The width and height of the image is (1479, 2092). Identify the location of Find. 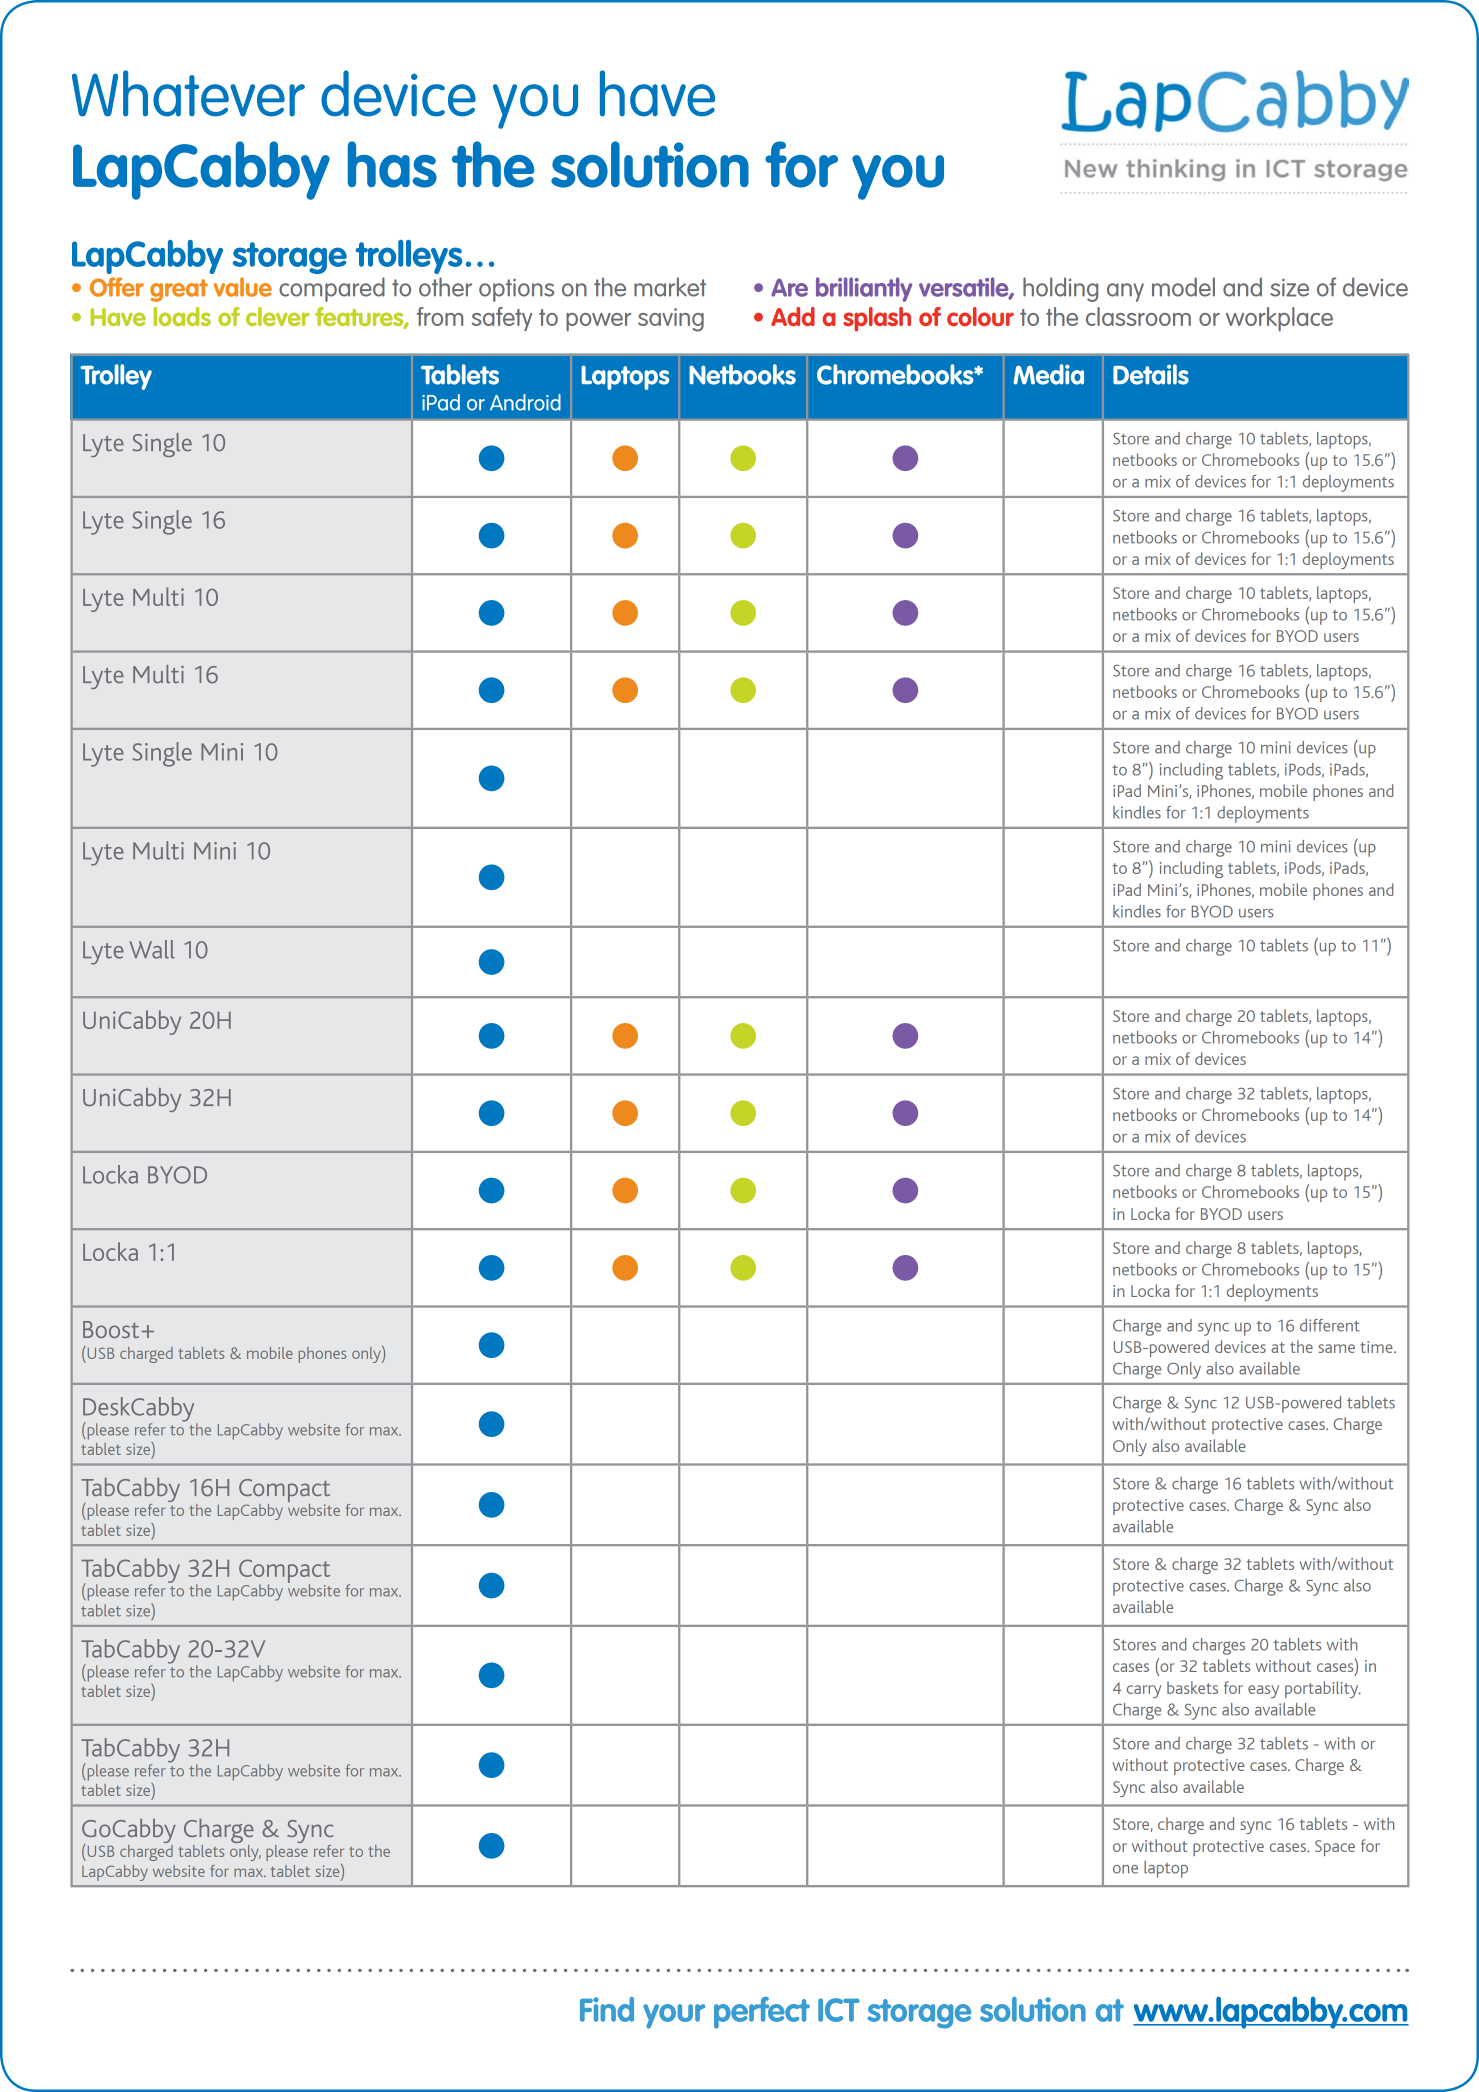
(607, 2009).
